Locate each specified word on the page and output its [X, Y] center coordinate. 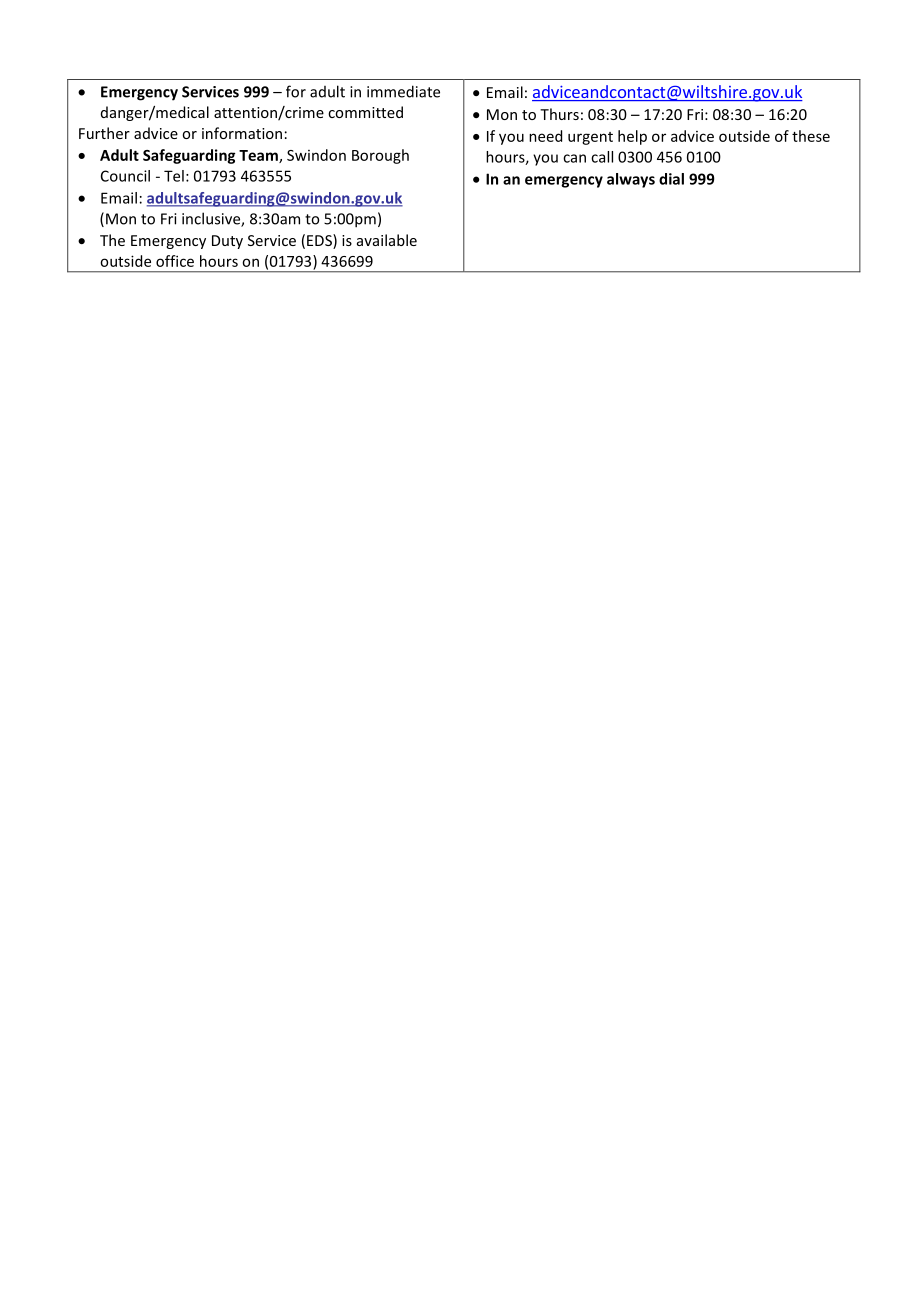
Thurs [559, 114]
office [175, 261]
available [387, 240]
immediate [403, 91]
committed [365, 112]
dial [671, 179]
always [631, 180]
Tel [174, 176]
